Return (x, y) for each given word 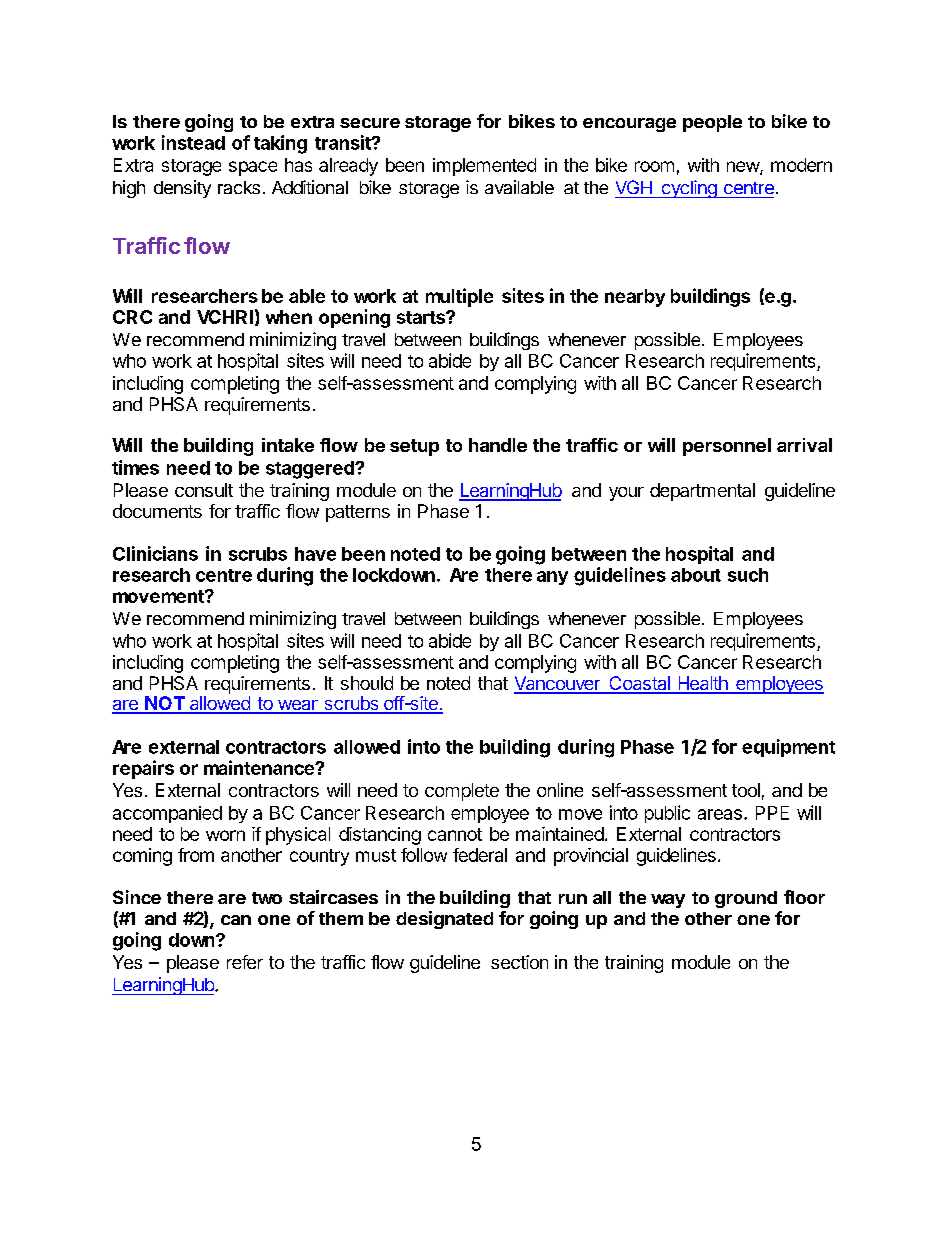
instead (193, 142)
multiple (459, 297)
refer (245, 962)
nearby (635, 298)
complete (462, 792)
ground (746, 899)
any (552, 578)
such (748, 575)
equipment (788, 748)
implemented (484, 167)
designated (444, 920)
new (744, 168)
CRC (132, 317)
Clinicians (155, 553)
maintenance (260, 767)
